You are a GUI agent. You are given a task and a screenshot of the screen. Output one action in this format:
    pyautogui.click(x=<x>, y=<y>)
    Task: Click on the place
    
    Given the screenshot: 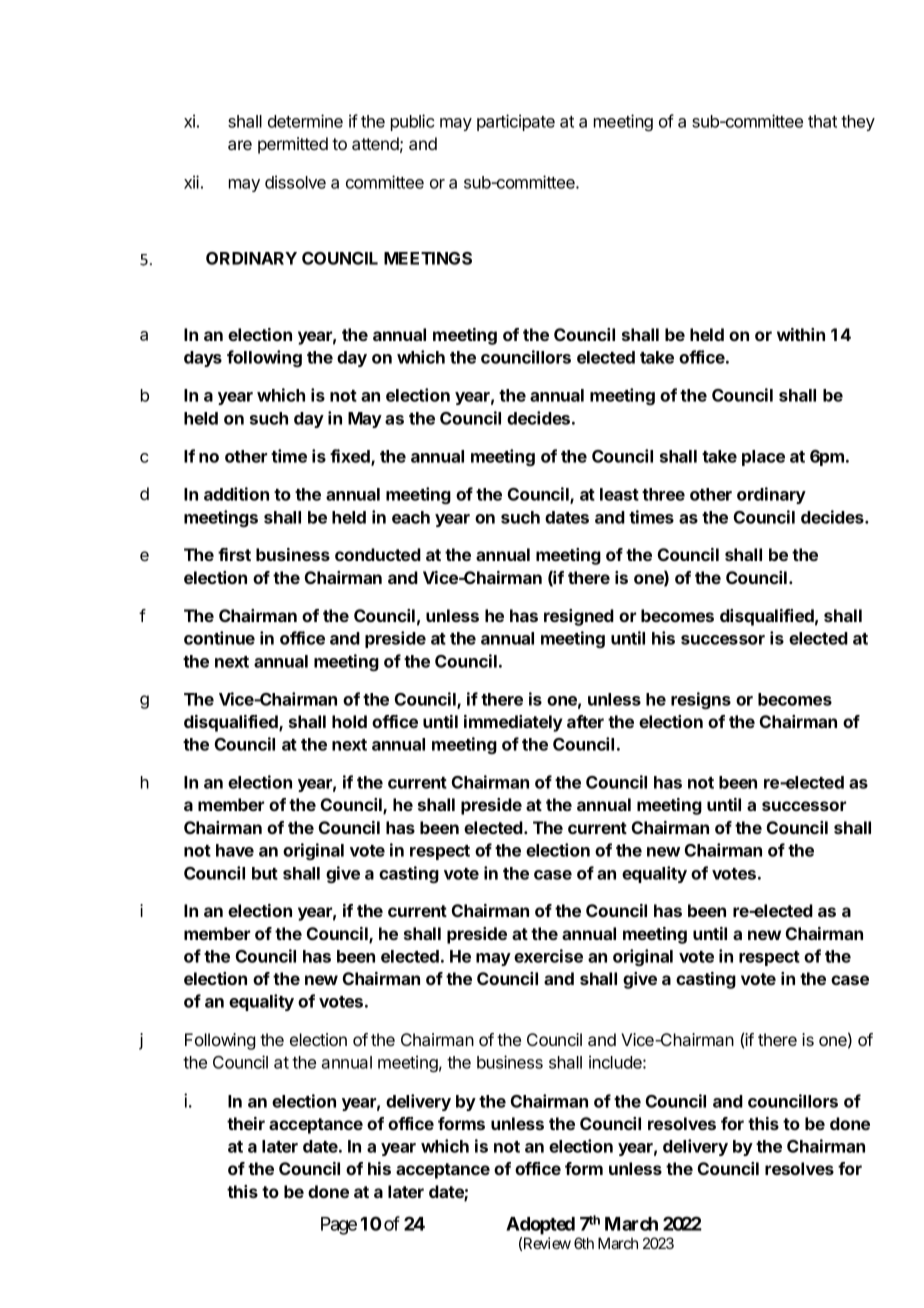 What is the action you would take?
    pyautogui.click(x=763, y=458)
